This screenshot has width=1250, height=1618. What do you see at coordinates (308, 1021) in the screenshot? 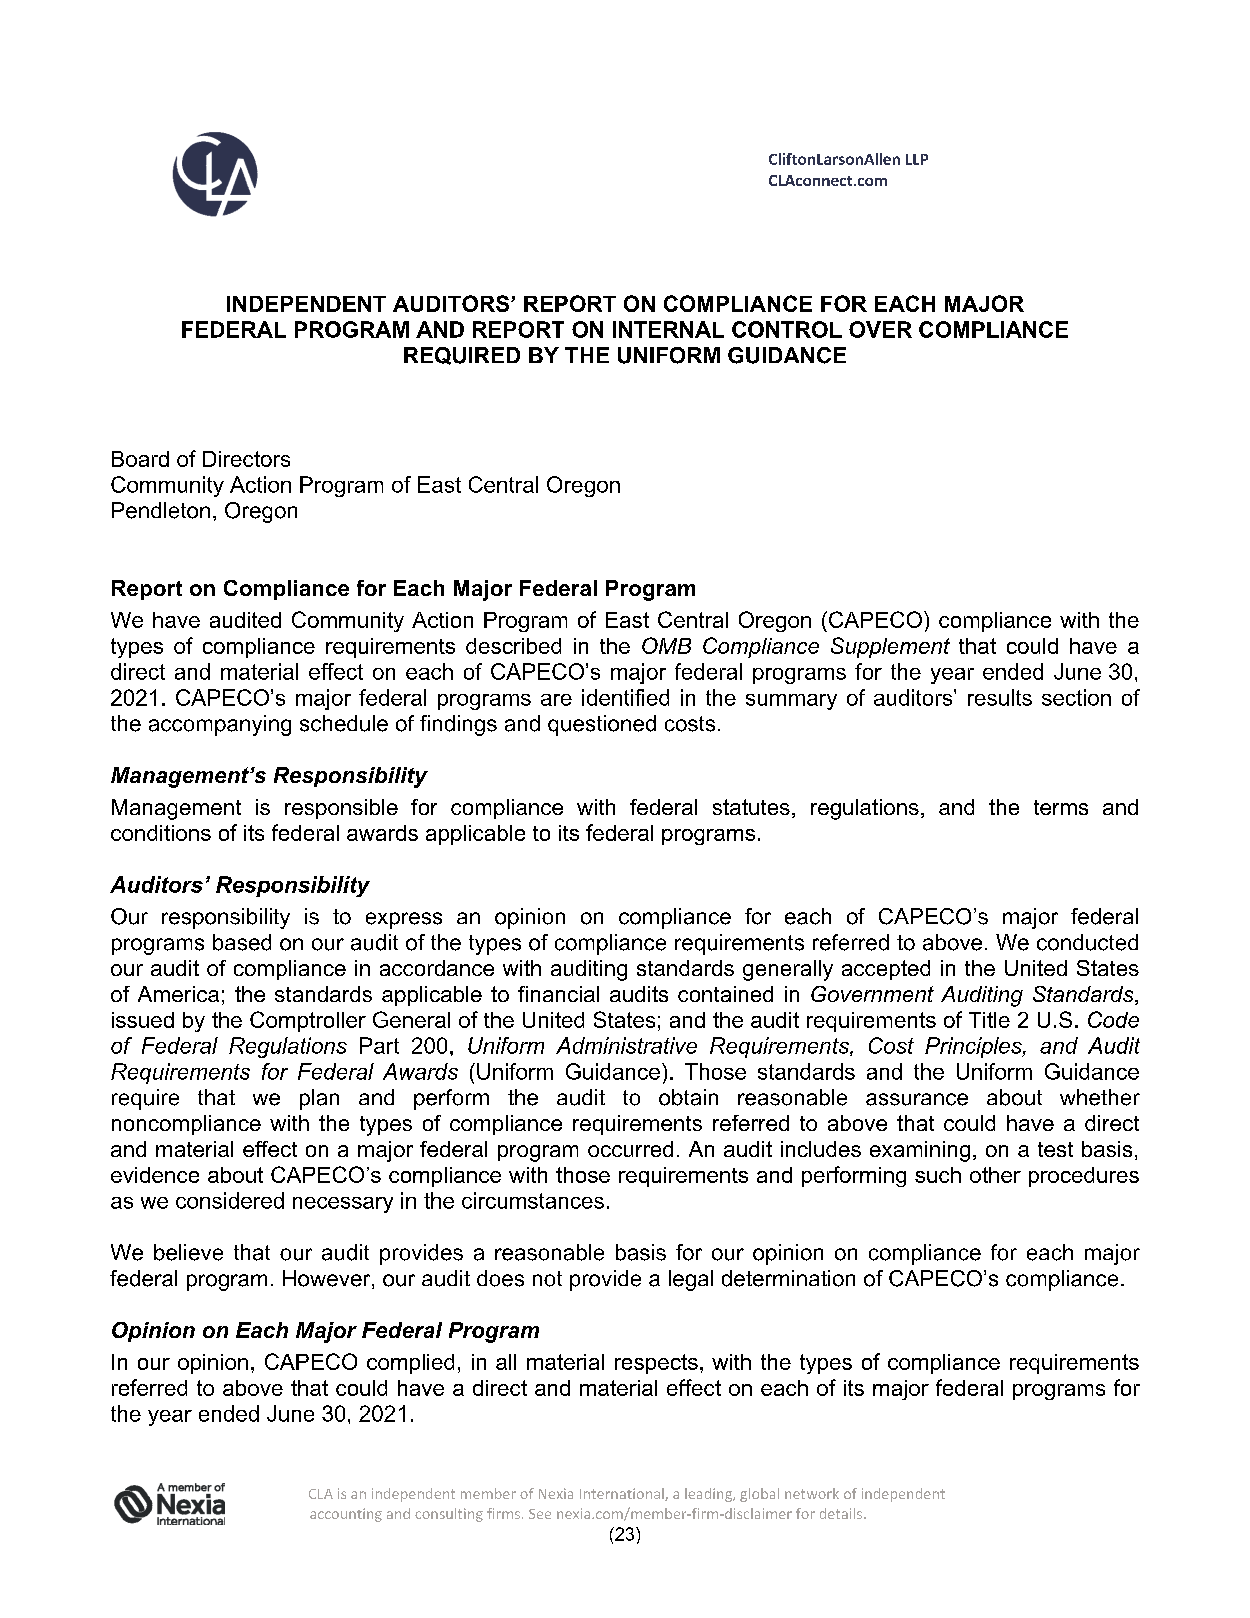
I see `Comptroller` at bounding box center [308, 1021].
